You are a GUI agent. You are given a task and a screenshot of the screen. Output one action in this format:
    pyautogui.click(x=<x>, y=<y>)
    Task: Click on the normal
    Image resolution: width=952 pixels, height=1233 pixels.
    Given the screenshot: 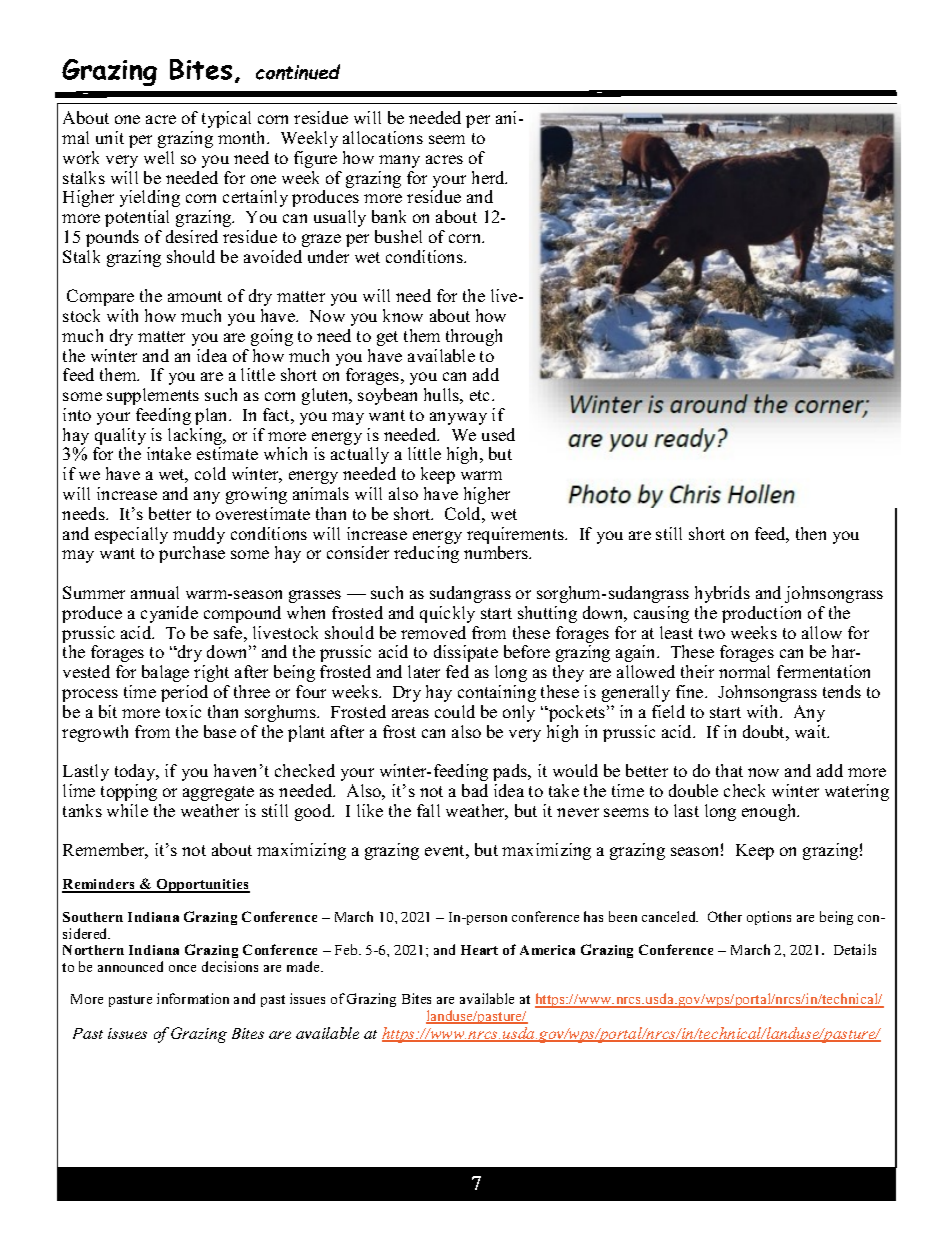 What is the action you would take?
    pyautogui.click(x=744, y=671)
